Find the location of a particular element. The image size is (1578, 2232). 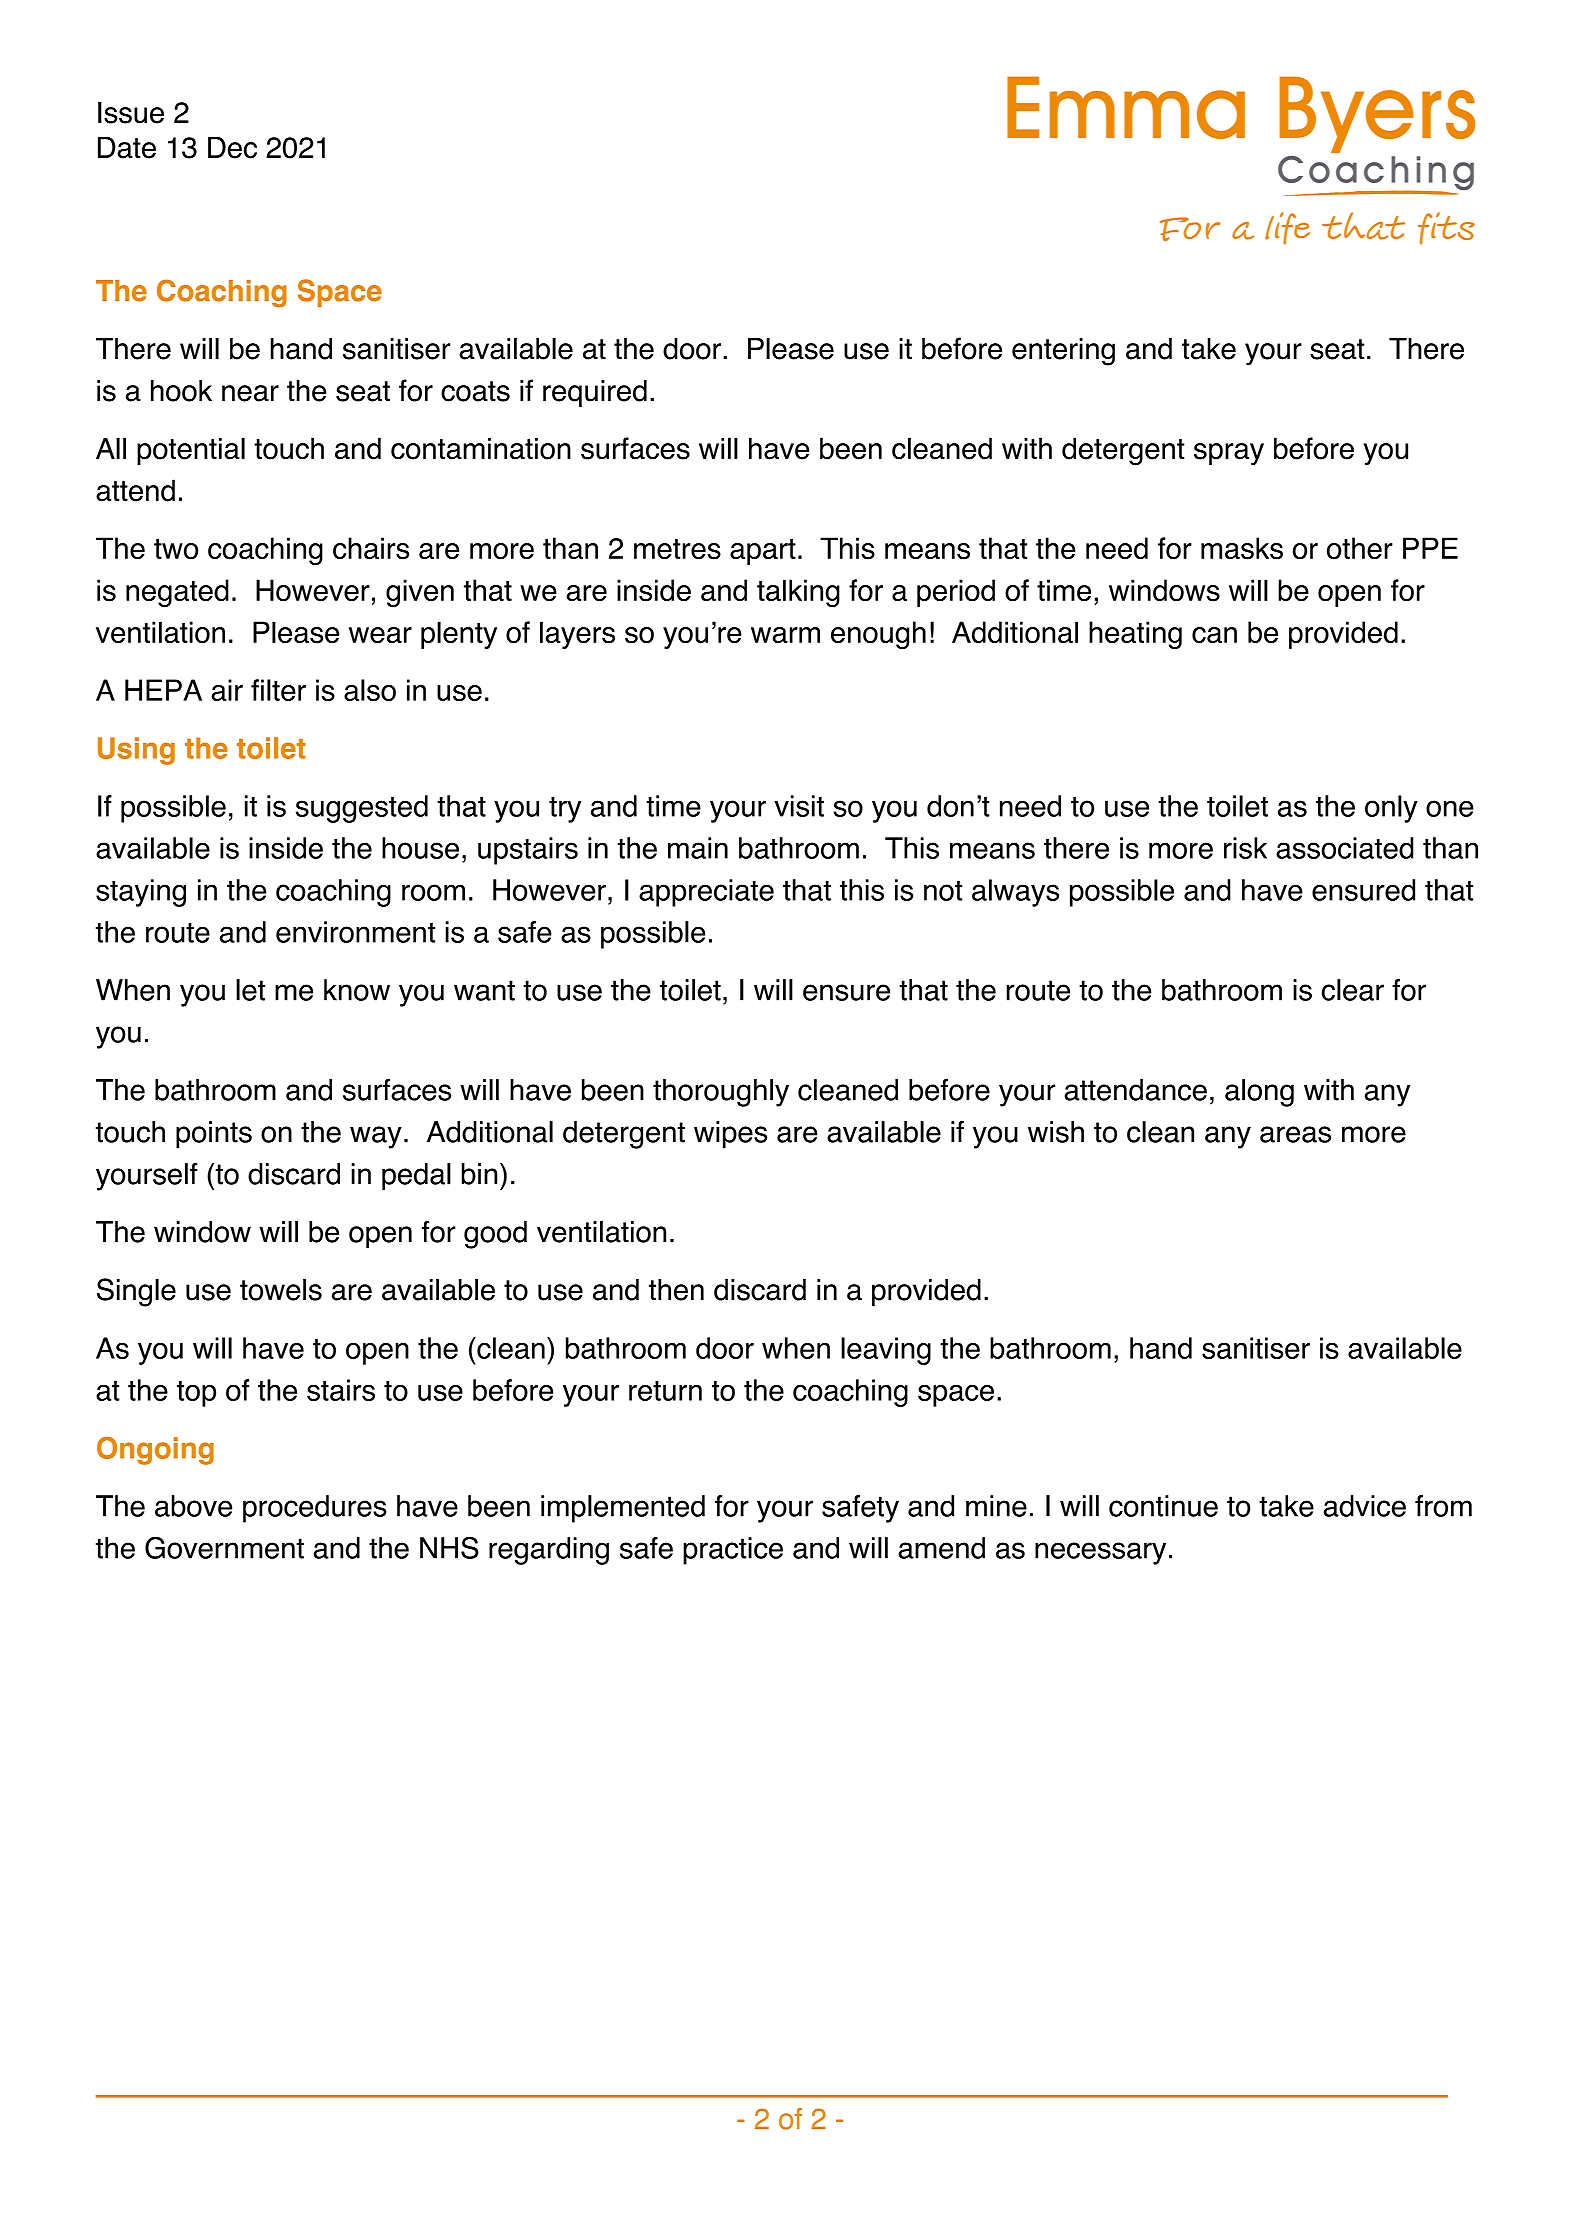

procedures is located at coordinates (315, 1509).
